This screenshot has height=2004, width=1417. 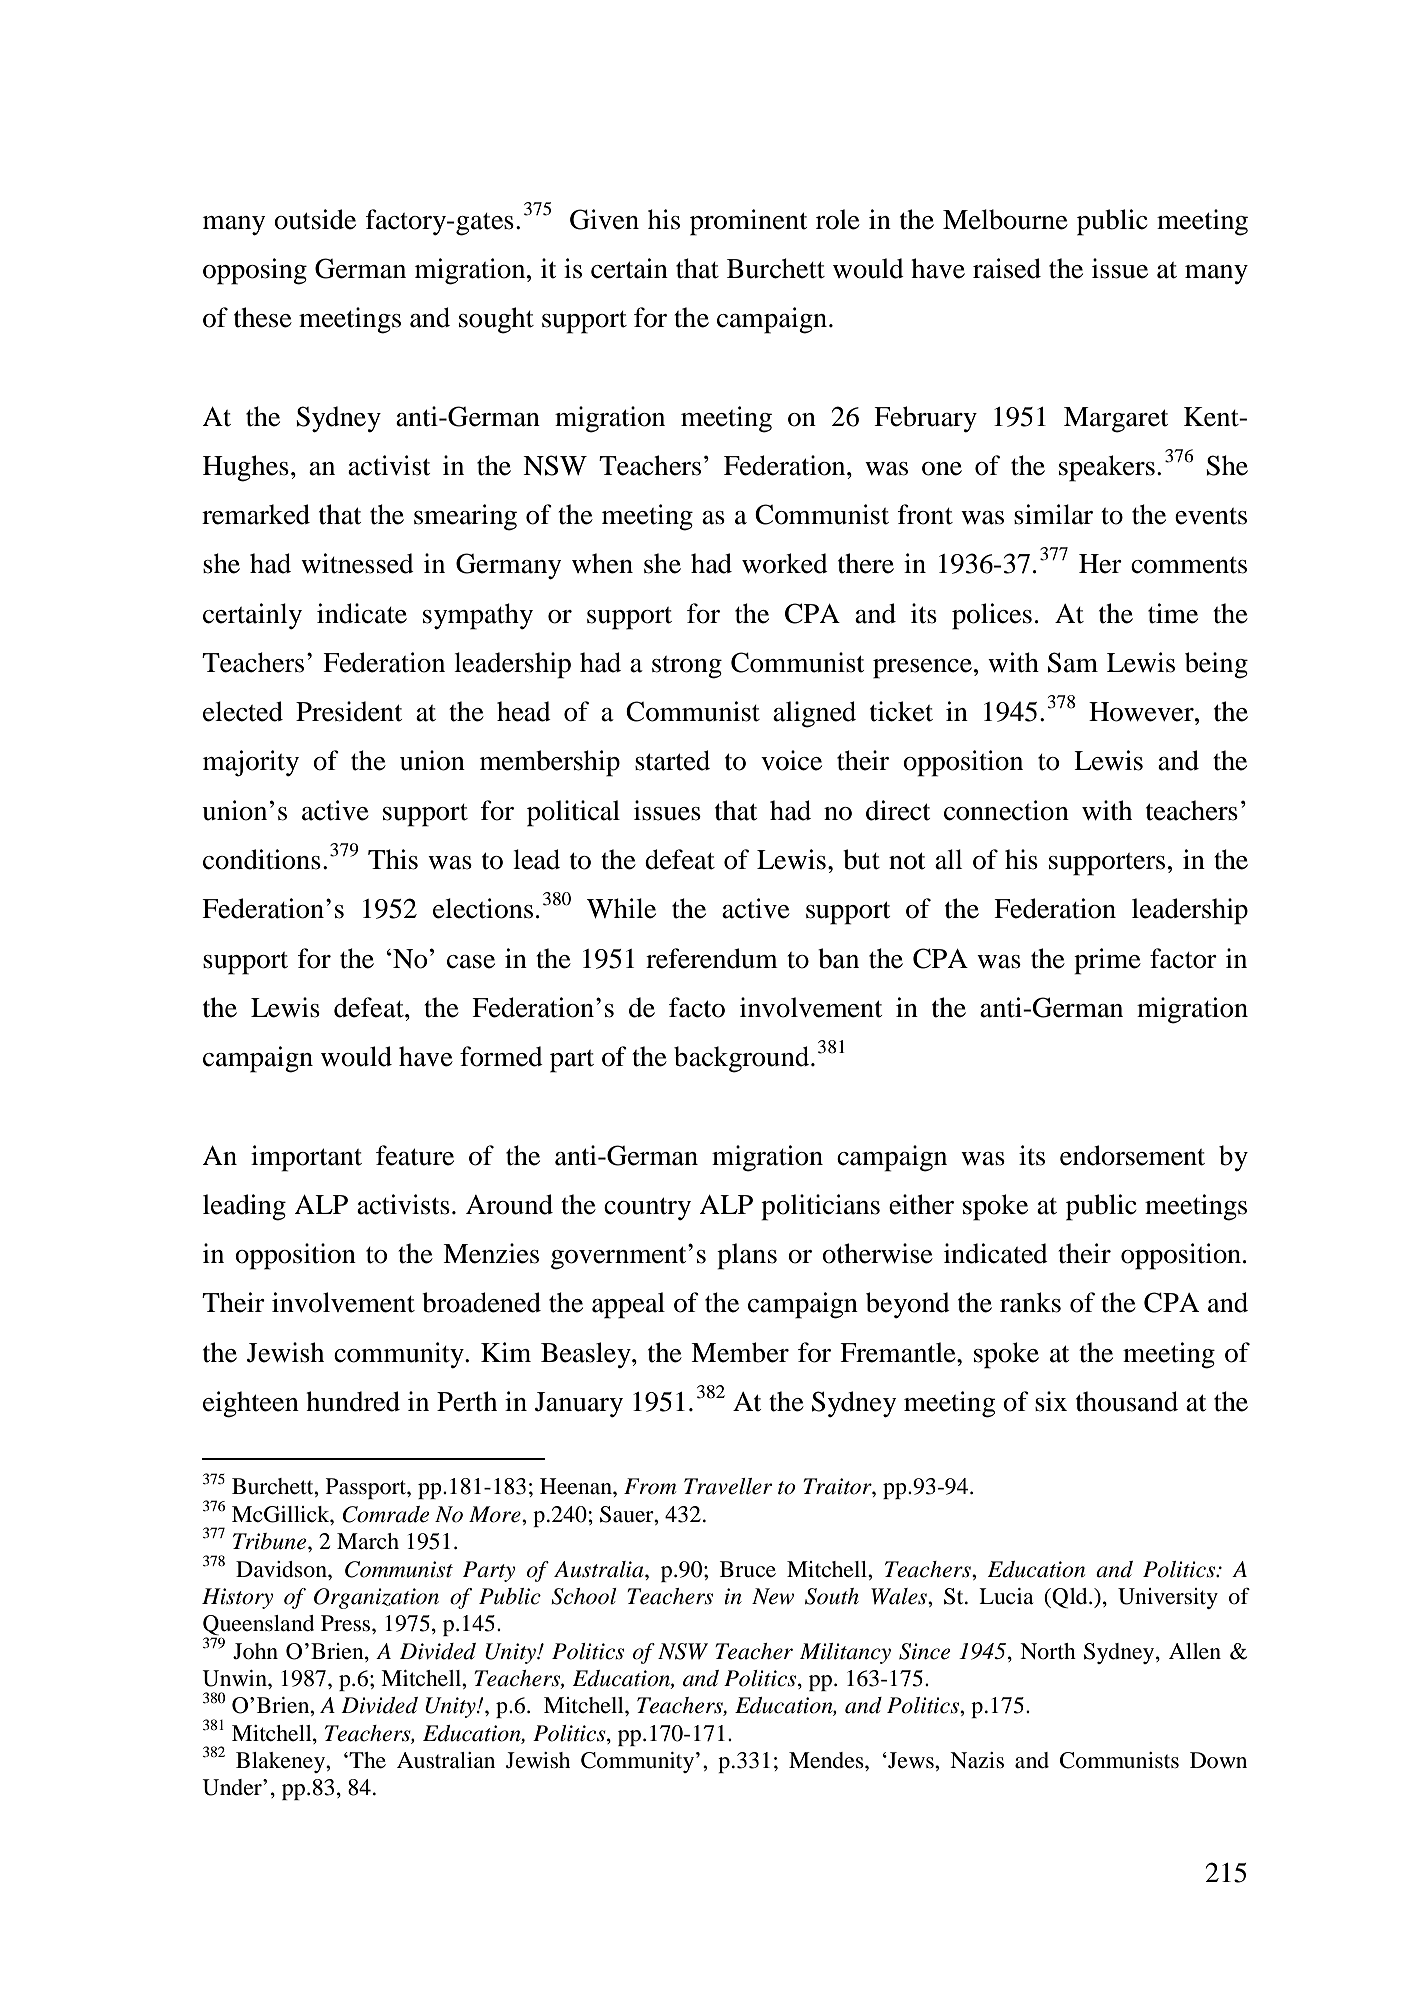 What do you see at coordinates (357, 563) in the screenshot?
I see `witnessed` at bounding box center [357, 563].
